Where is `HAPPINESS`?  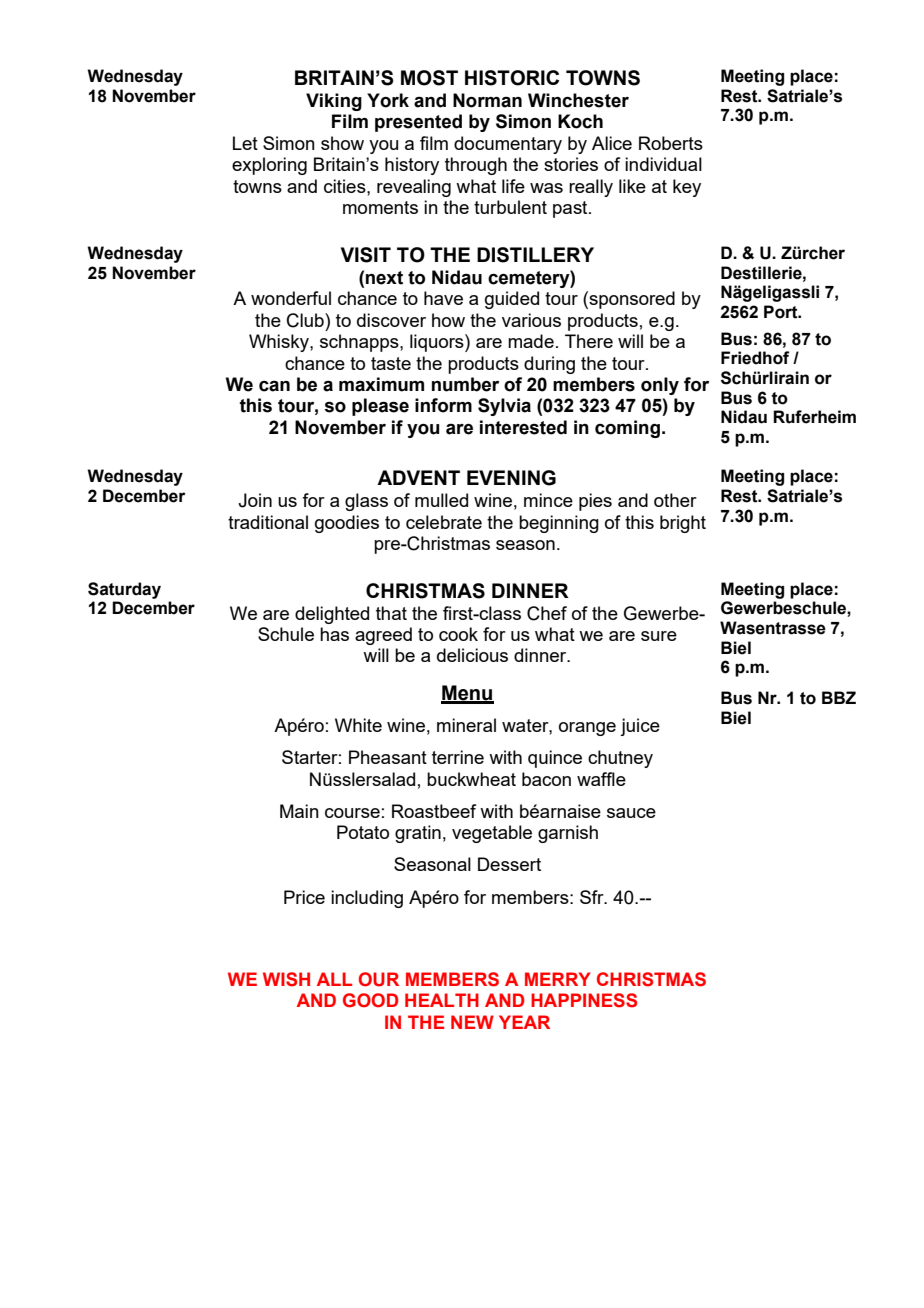
HAPPINESS is located at coordinates (584, 1000).
